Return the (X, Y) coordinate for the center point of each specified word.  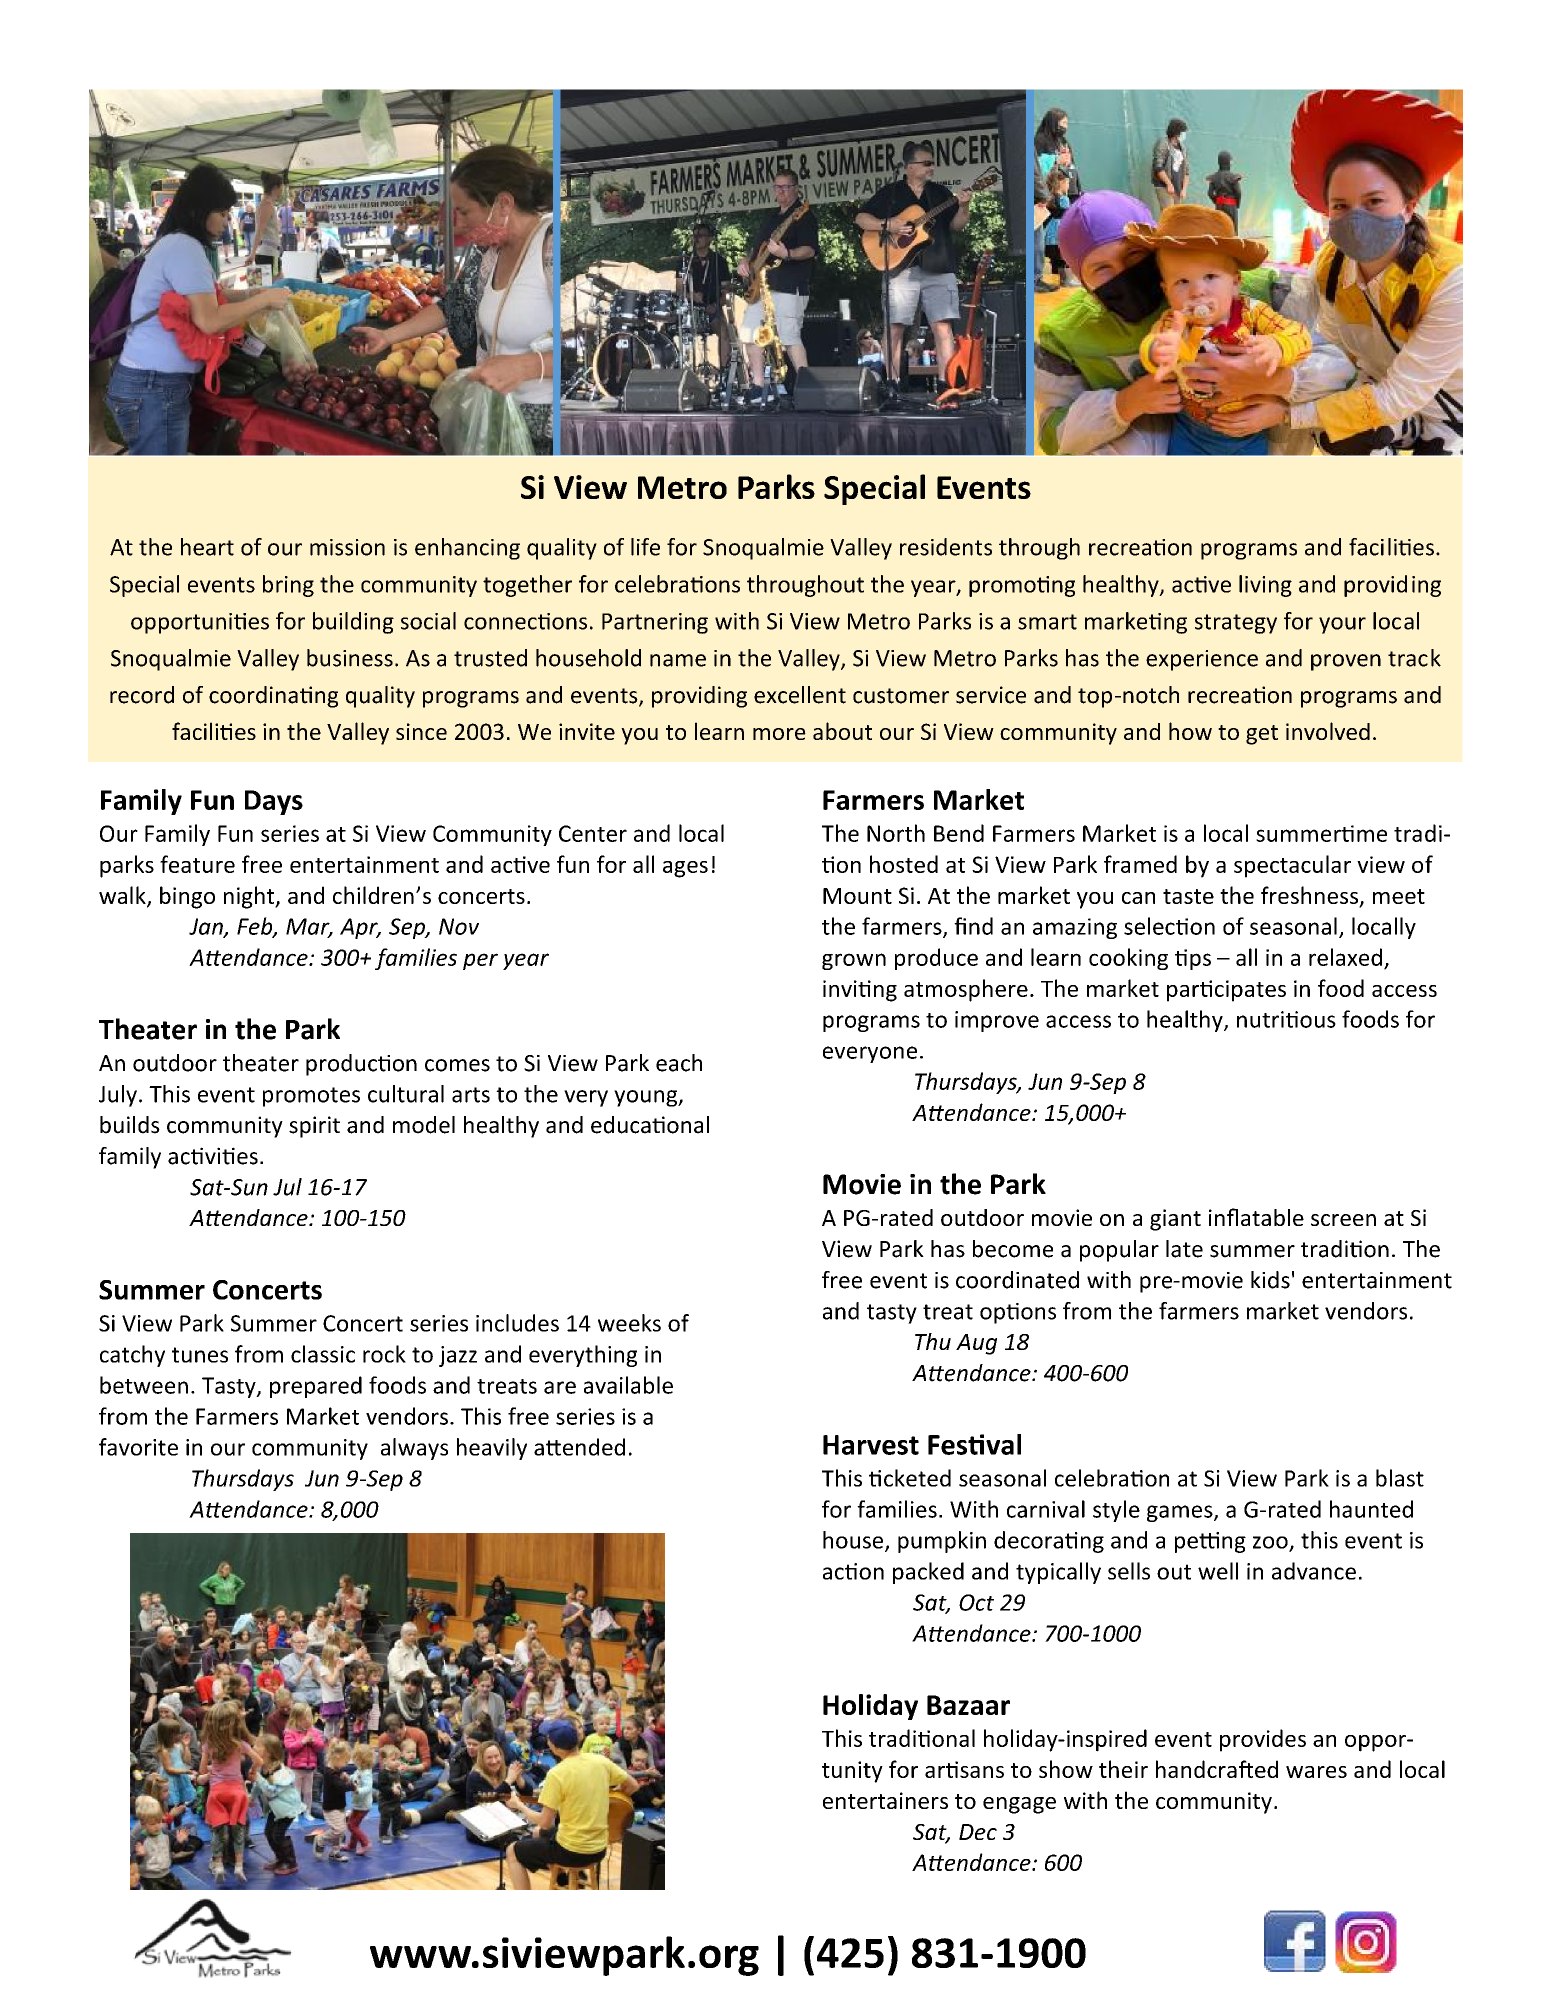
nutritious (1286, 1019)
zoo (1271, 1543)
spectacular (1292, 866)
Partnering (655, 623)
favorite (138, 1447)
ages (685, 869)
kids (1270, 1280)
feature (197, 864)
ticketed (910, 1478)
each (679, 1063)
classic (323, 1354)
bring (288, 586)
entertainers (885, 1800)
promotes (311, 1097)
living (1265, 586)
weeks (629, 1323)
